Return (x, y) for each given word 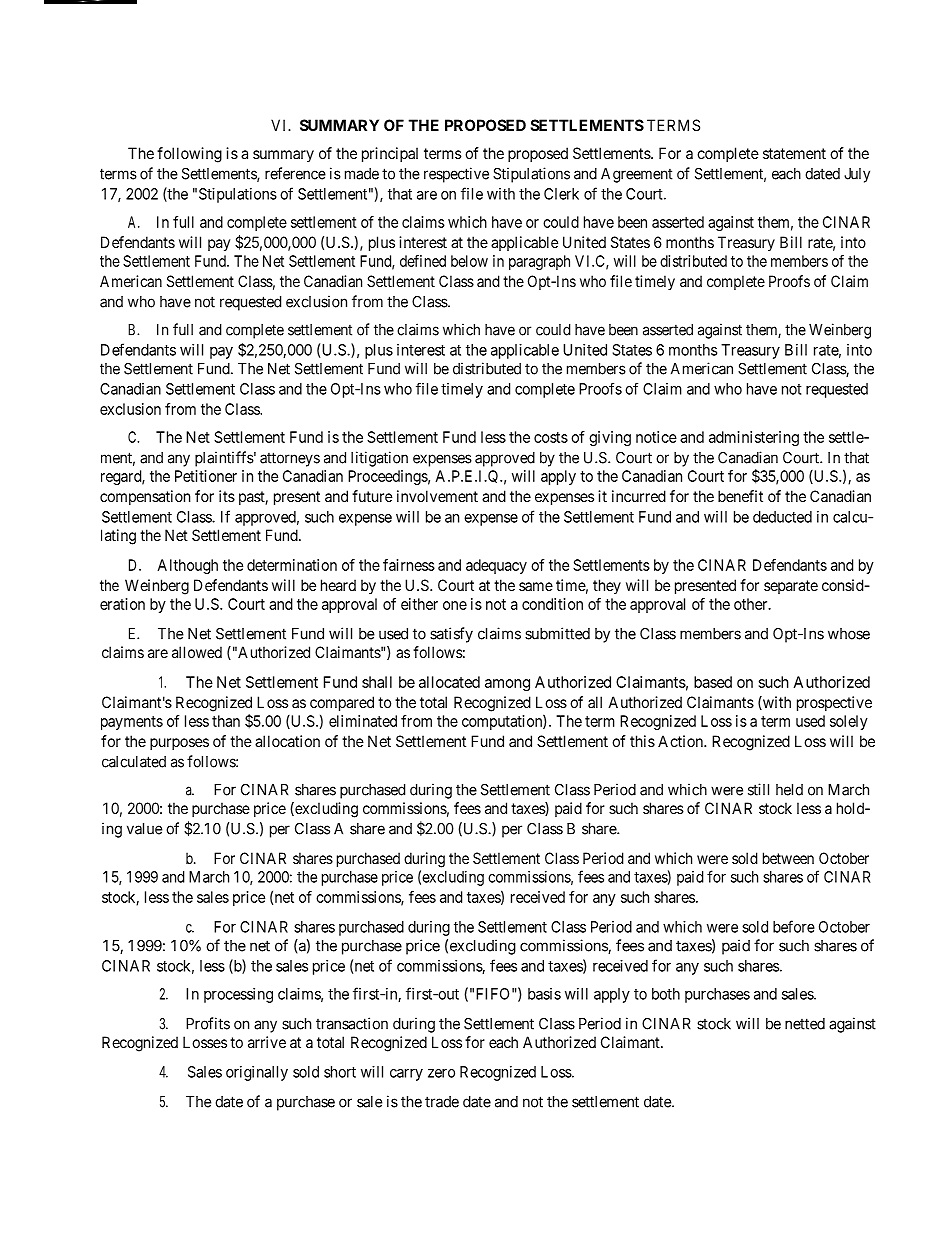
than (226, 721)
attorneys (290, 459)
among (507, 685)
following (189, 155)
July (857, 175)
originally (257, 1073)
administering (754, 438)
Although (187, 566)
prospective (834, 703)
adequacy (496, 566)
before (794, 926)
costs (551, 437)
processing (238, 995)
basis (544, 994)
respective (456, 175)
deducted (782, 517)
